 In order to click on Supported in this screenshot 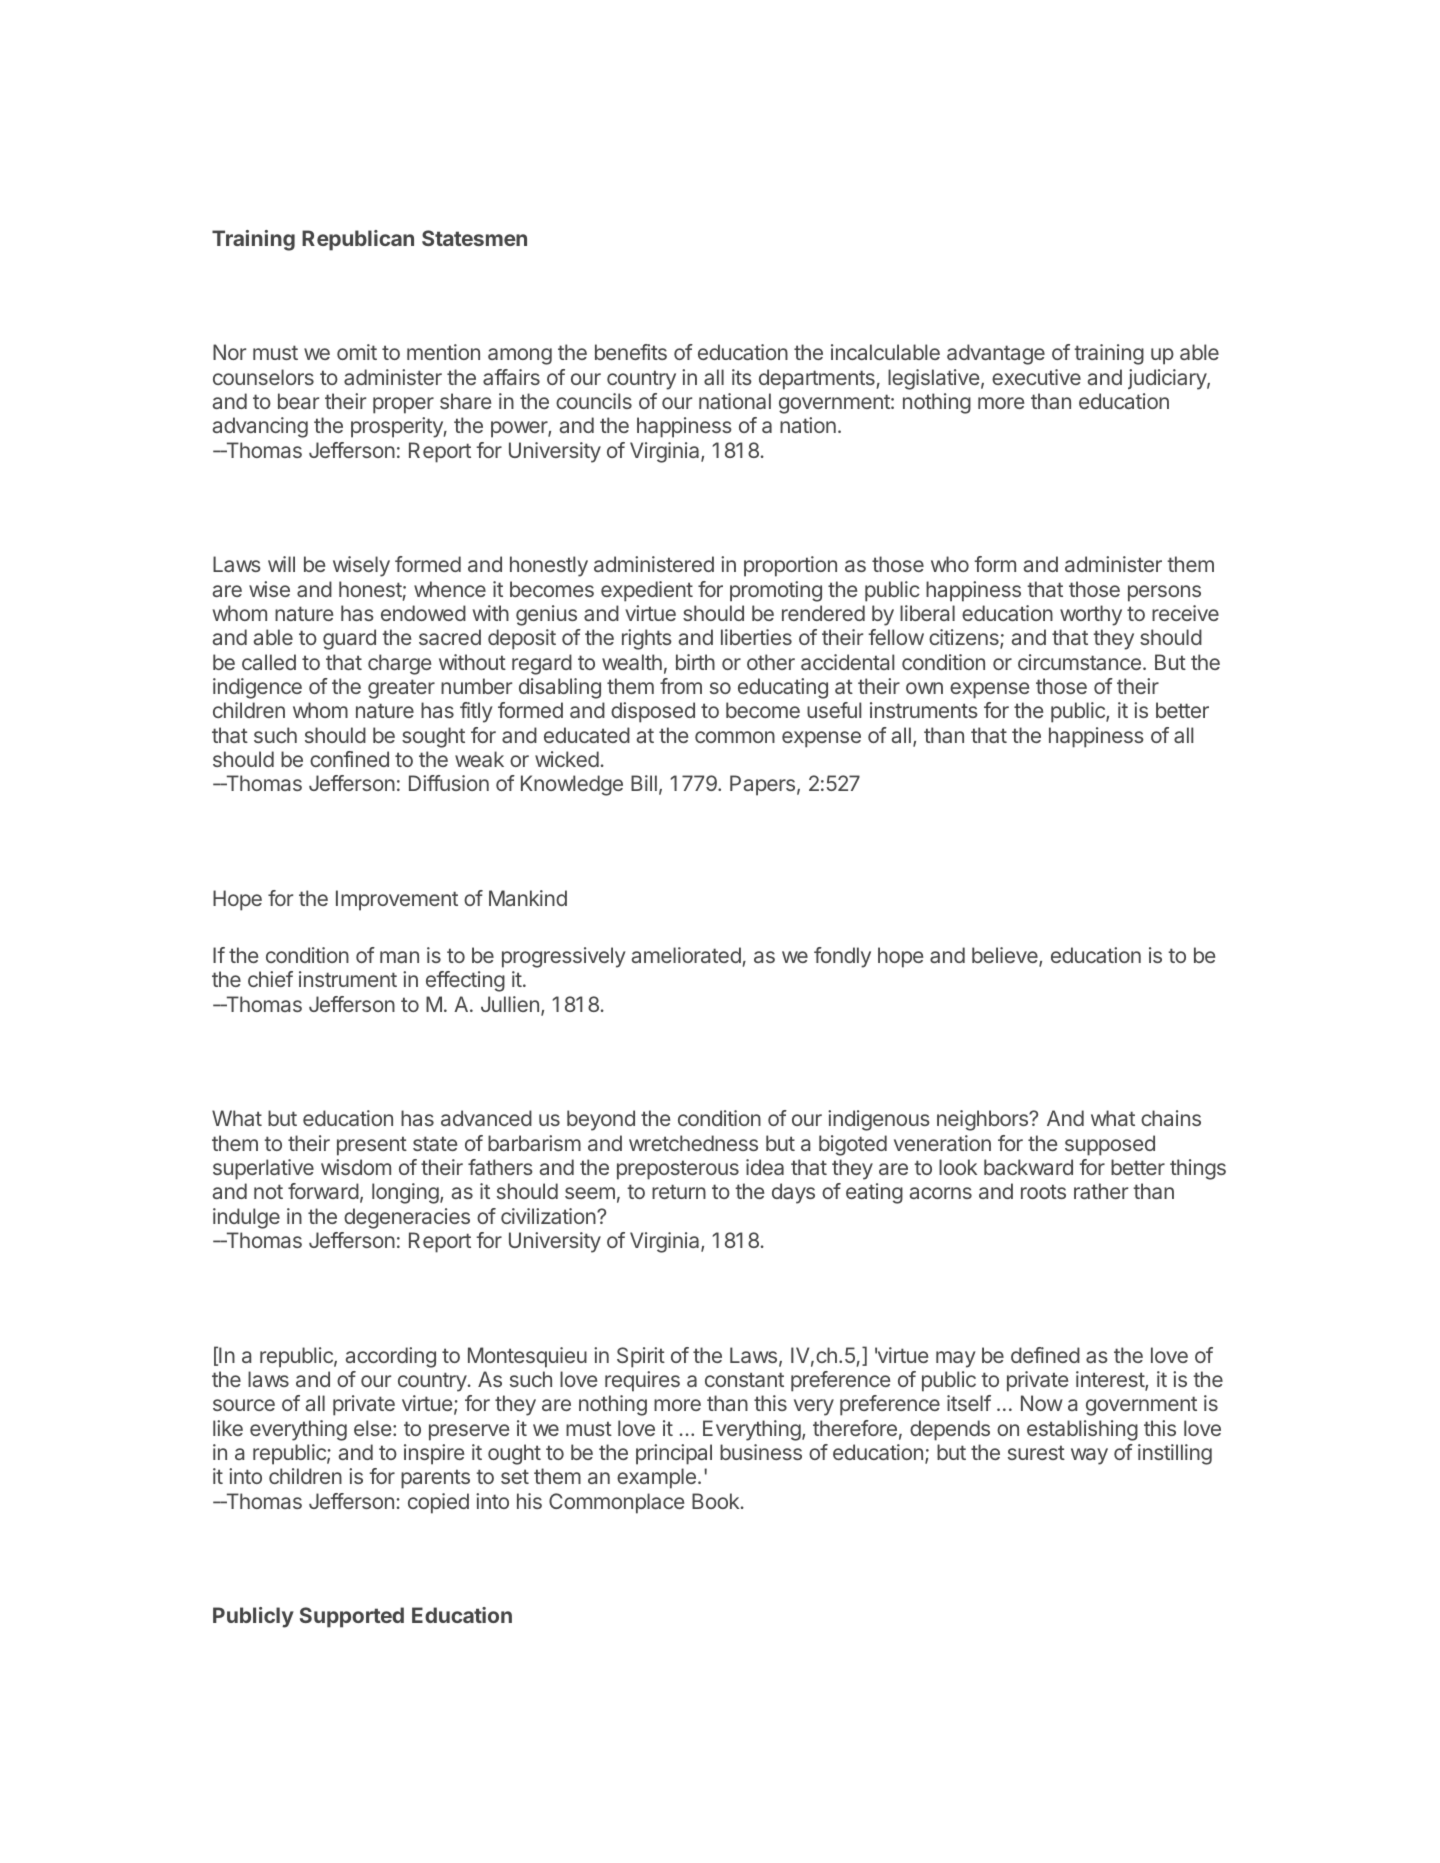, I will do `click(352, 1617)`.
